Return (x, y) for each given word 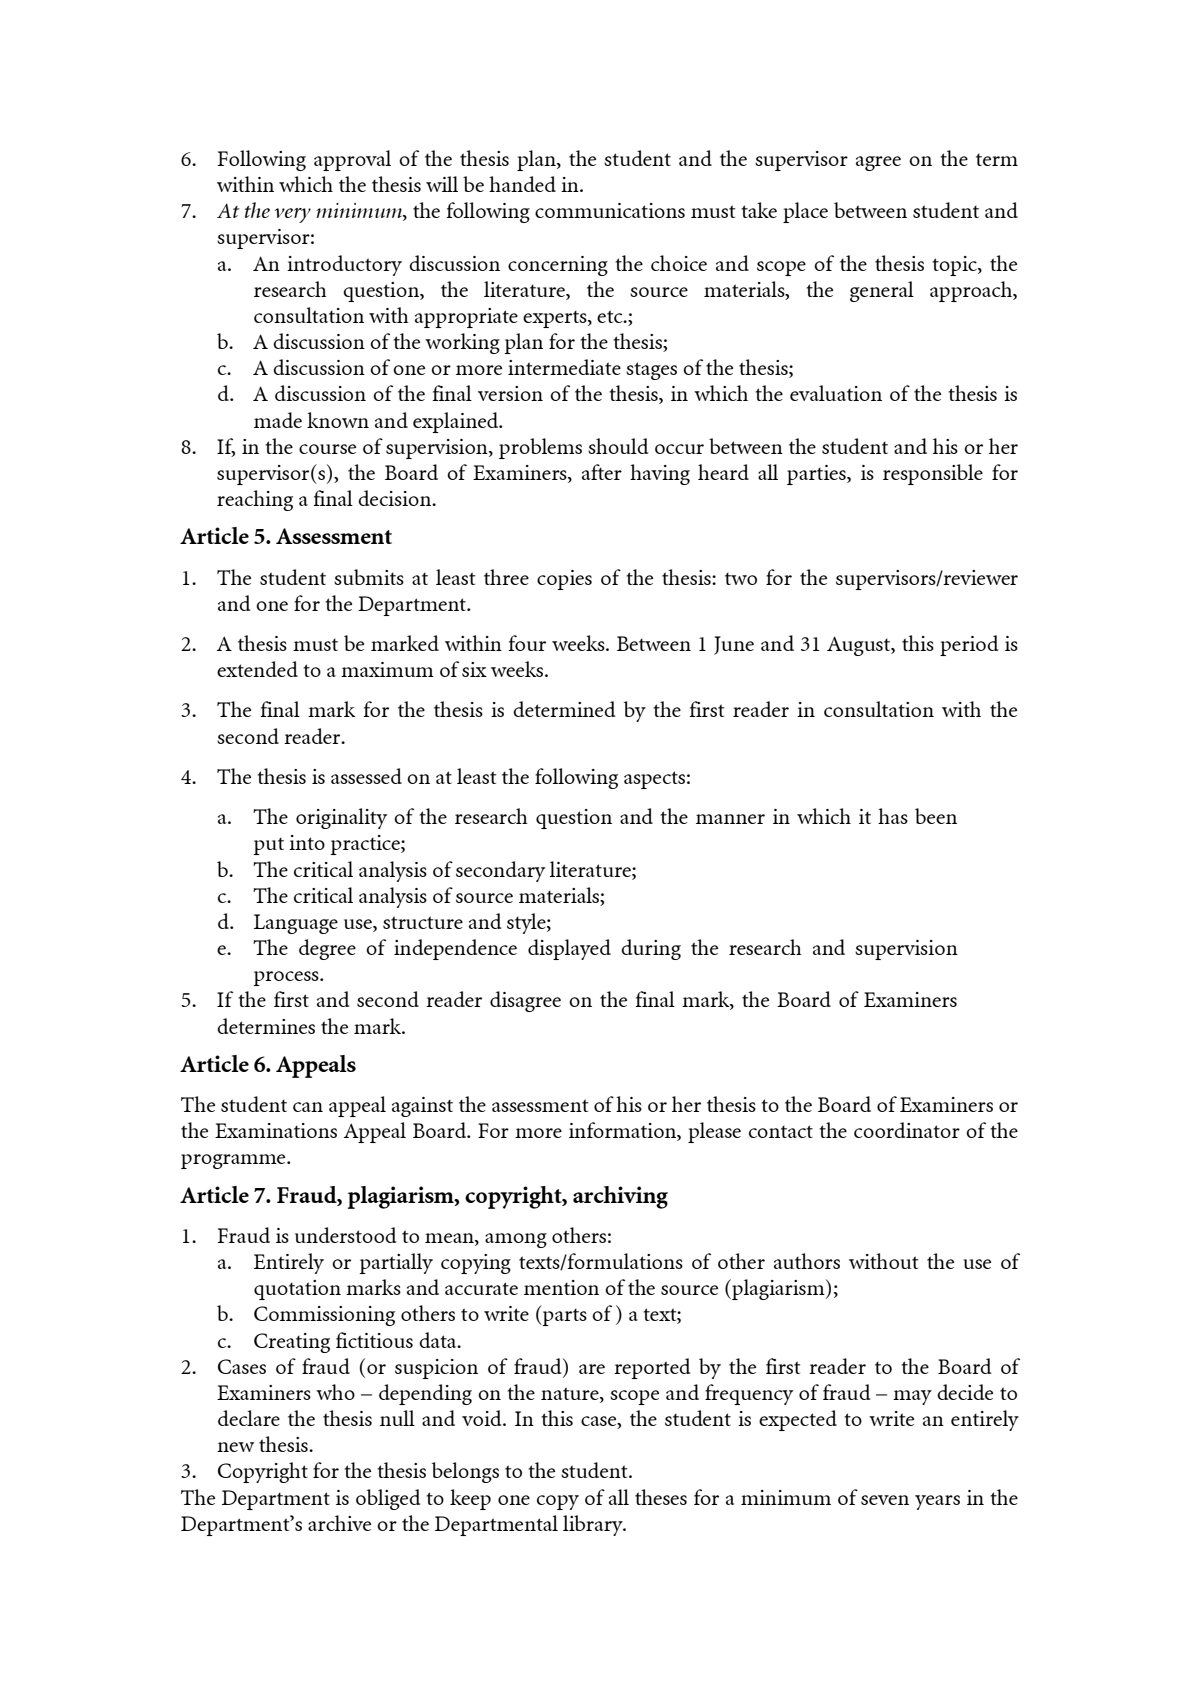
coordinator (907, 1130)
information (623, 1131)
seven (885, 1500)
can (308, 1107)
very (293, 215)
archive (339, 1523)
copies (564, 580)
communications (610, 210)
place (805, 212)
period (969, 645)
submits (369, 577)
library (594, 1525)
